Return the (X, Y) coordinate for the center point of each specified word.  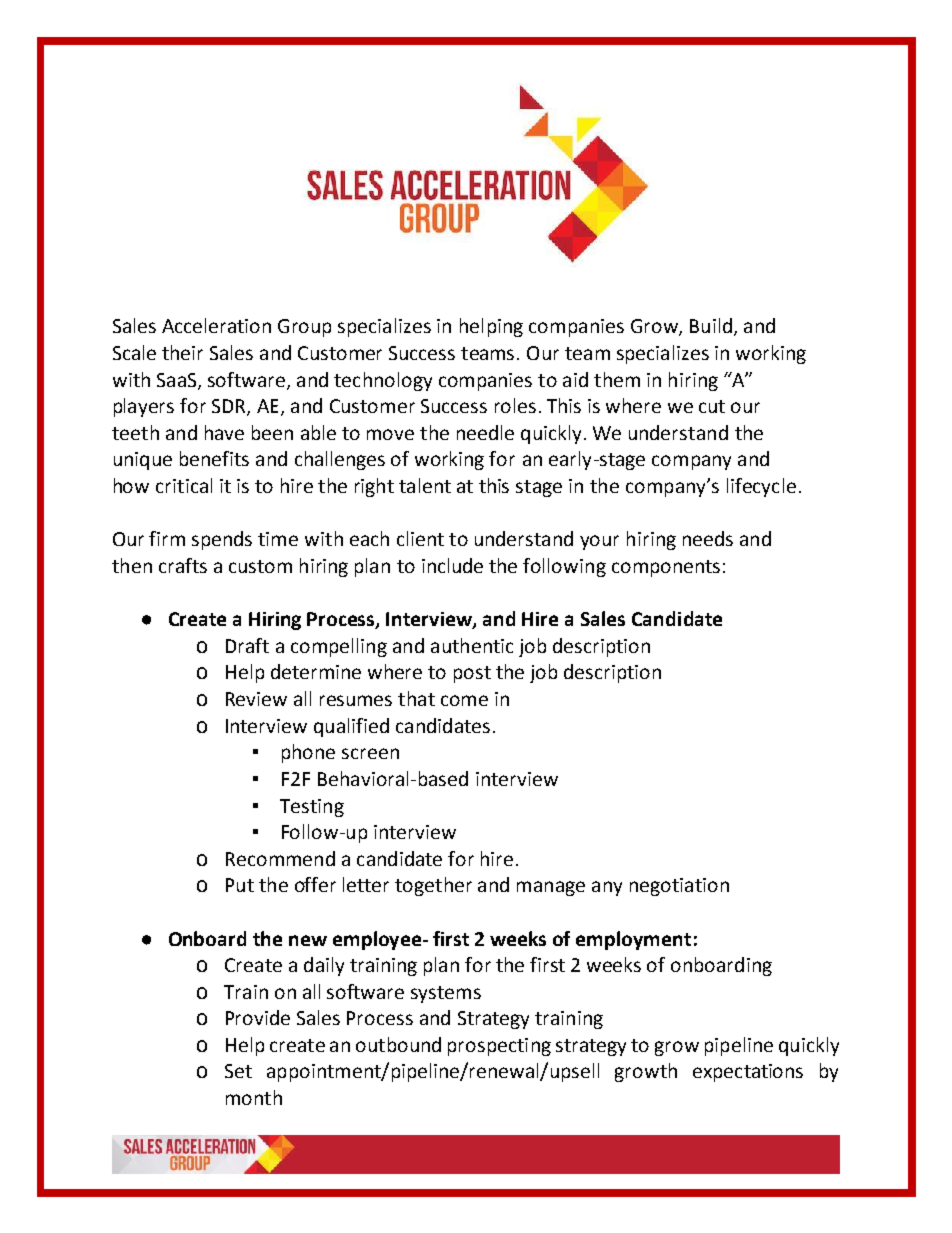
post (472, 674)
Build (711, 325)
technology (383, 381)
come (464, 700)
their (182, 352)
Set (238, 1071)
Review (256, 699)
